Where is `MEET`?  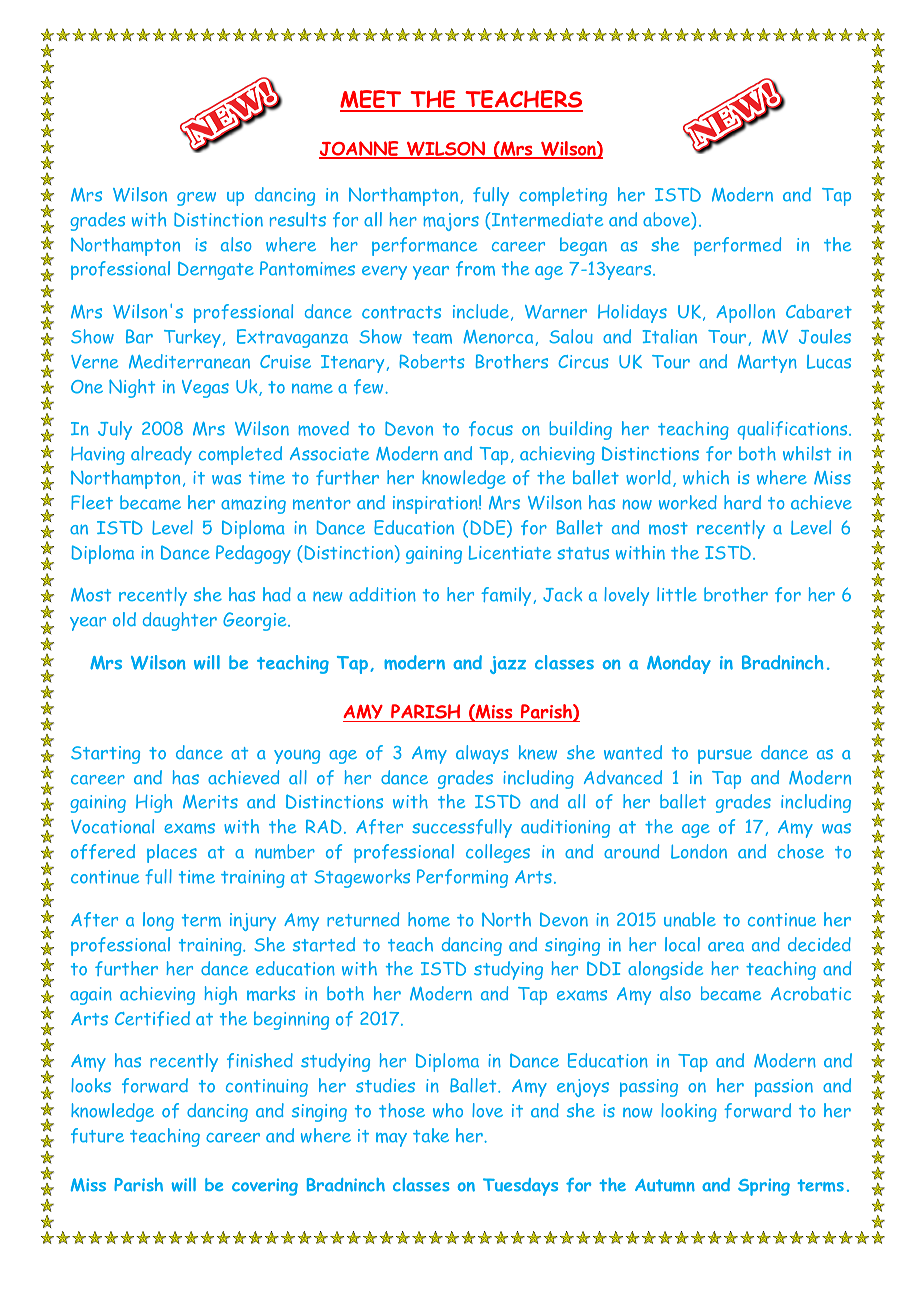 MEET is located at coordinates (372, 100).
